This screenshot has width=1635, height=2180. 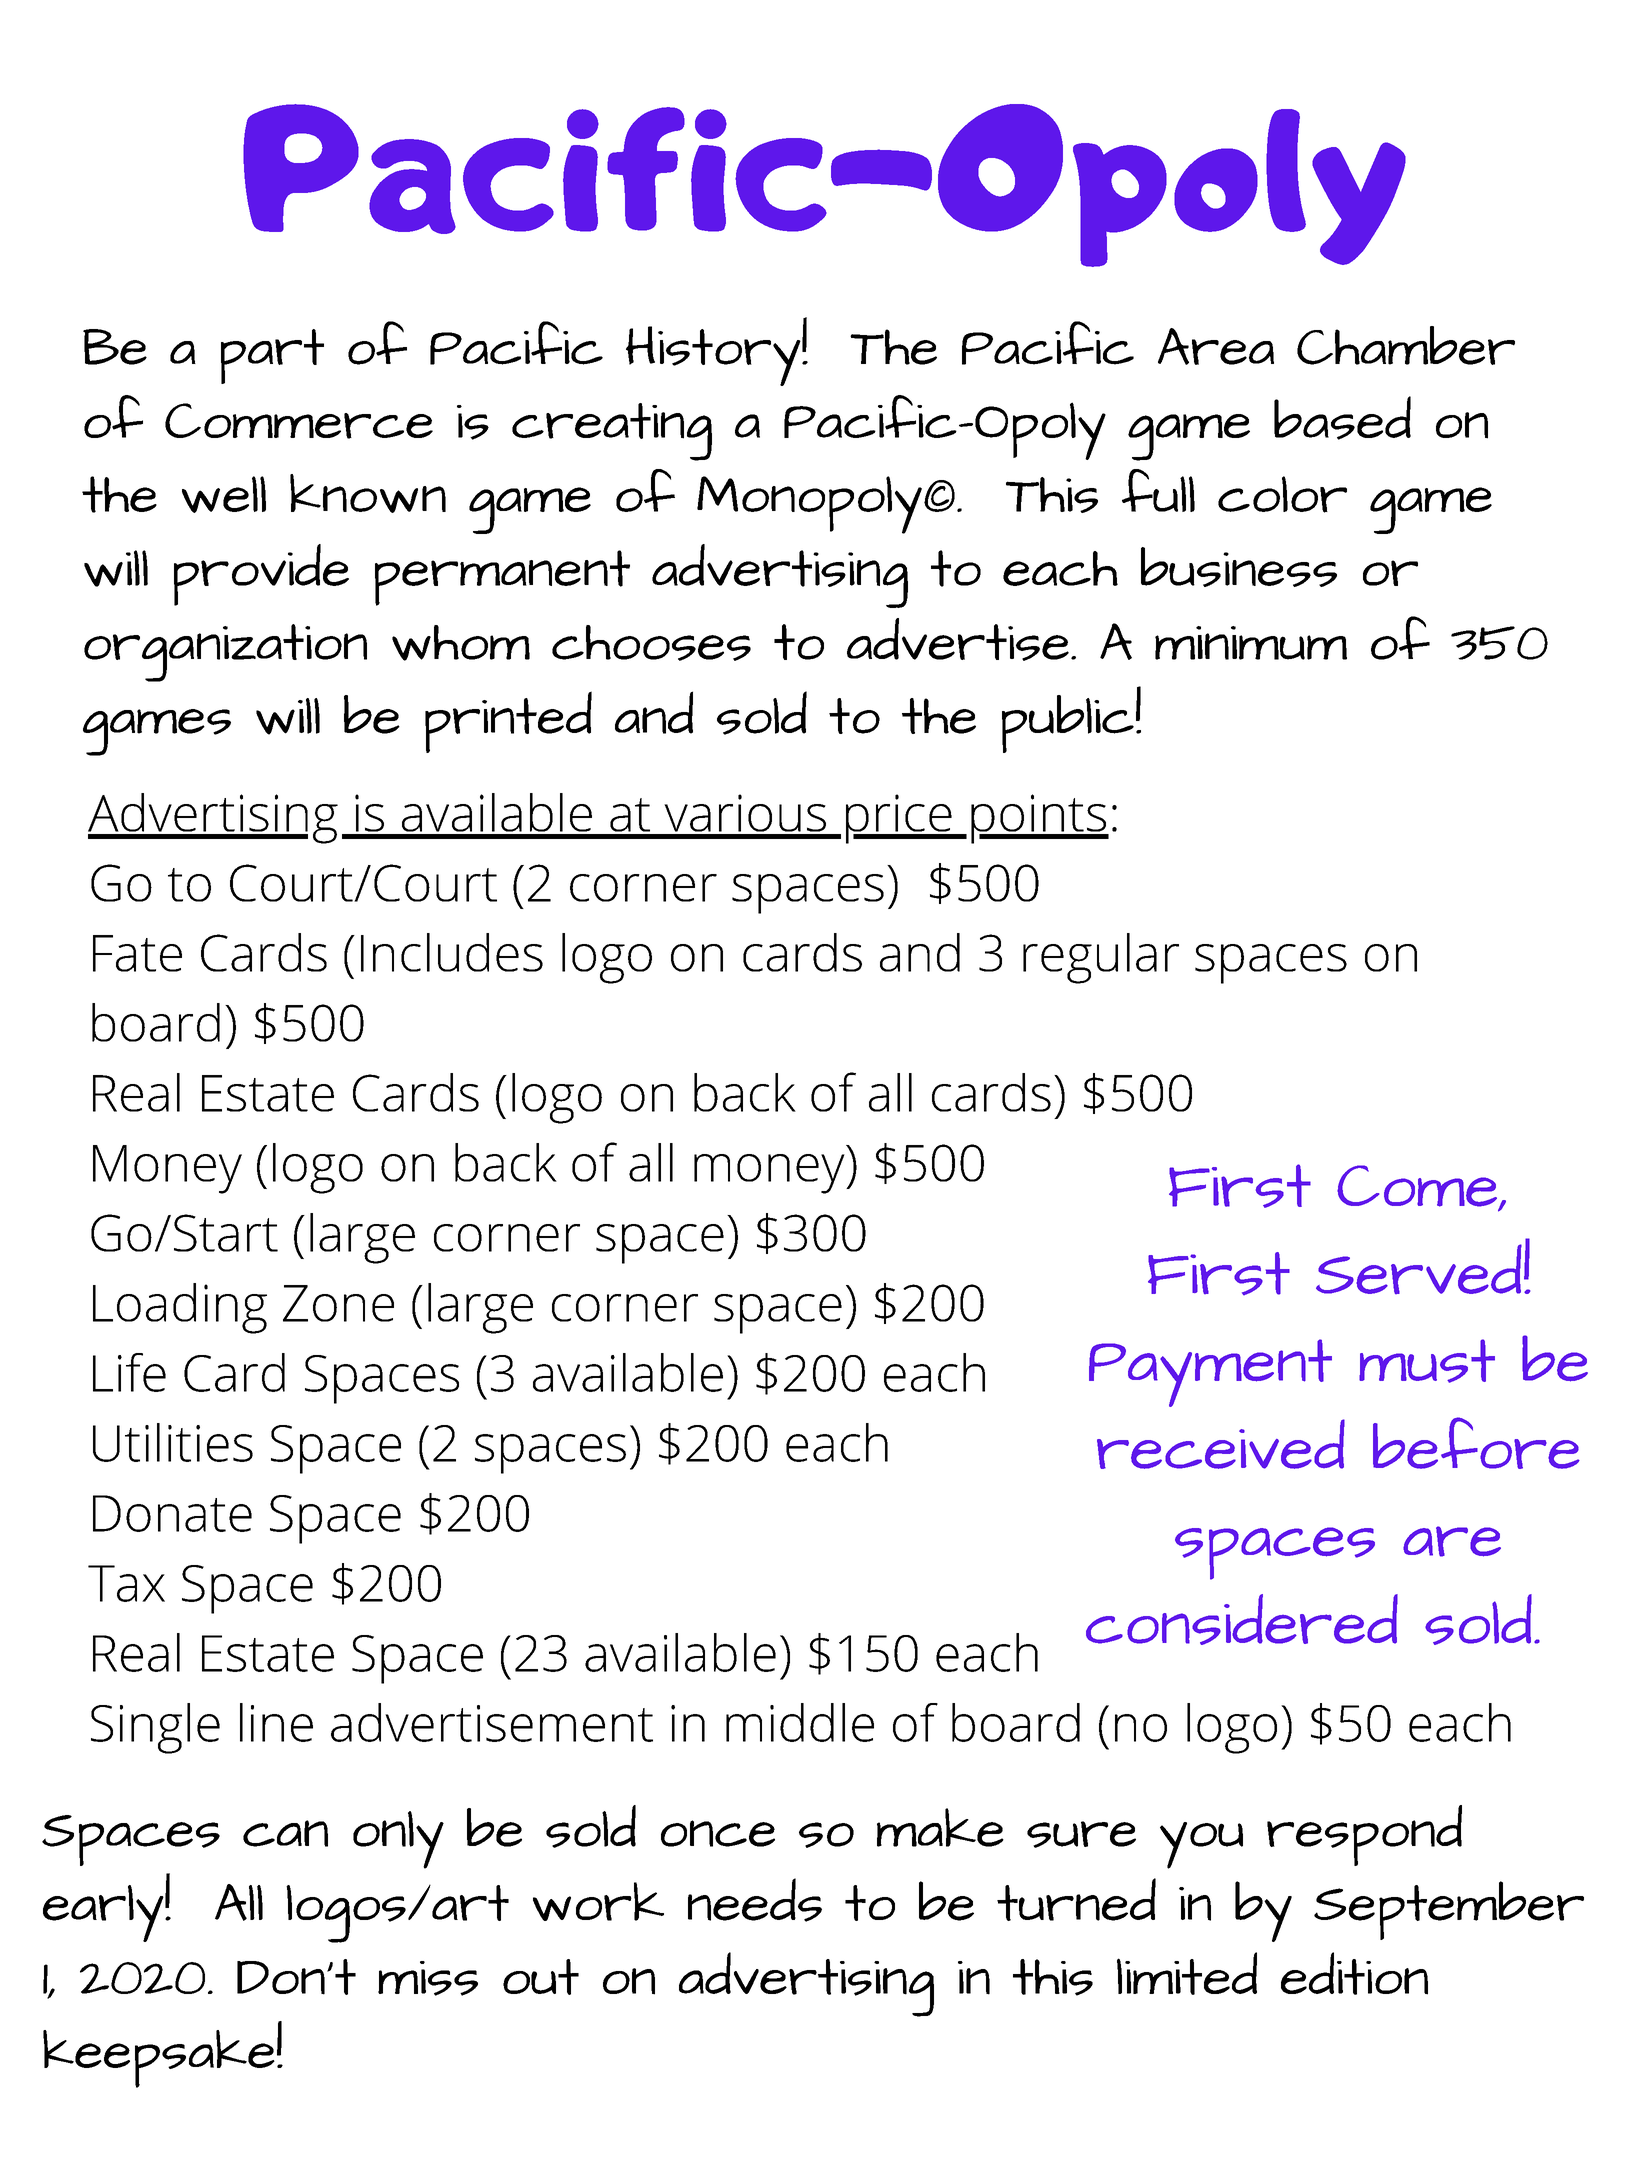 What do you see at coordinates (713, 356) in the screenshot?
I see `History` at bounding box center [713, 356].
